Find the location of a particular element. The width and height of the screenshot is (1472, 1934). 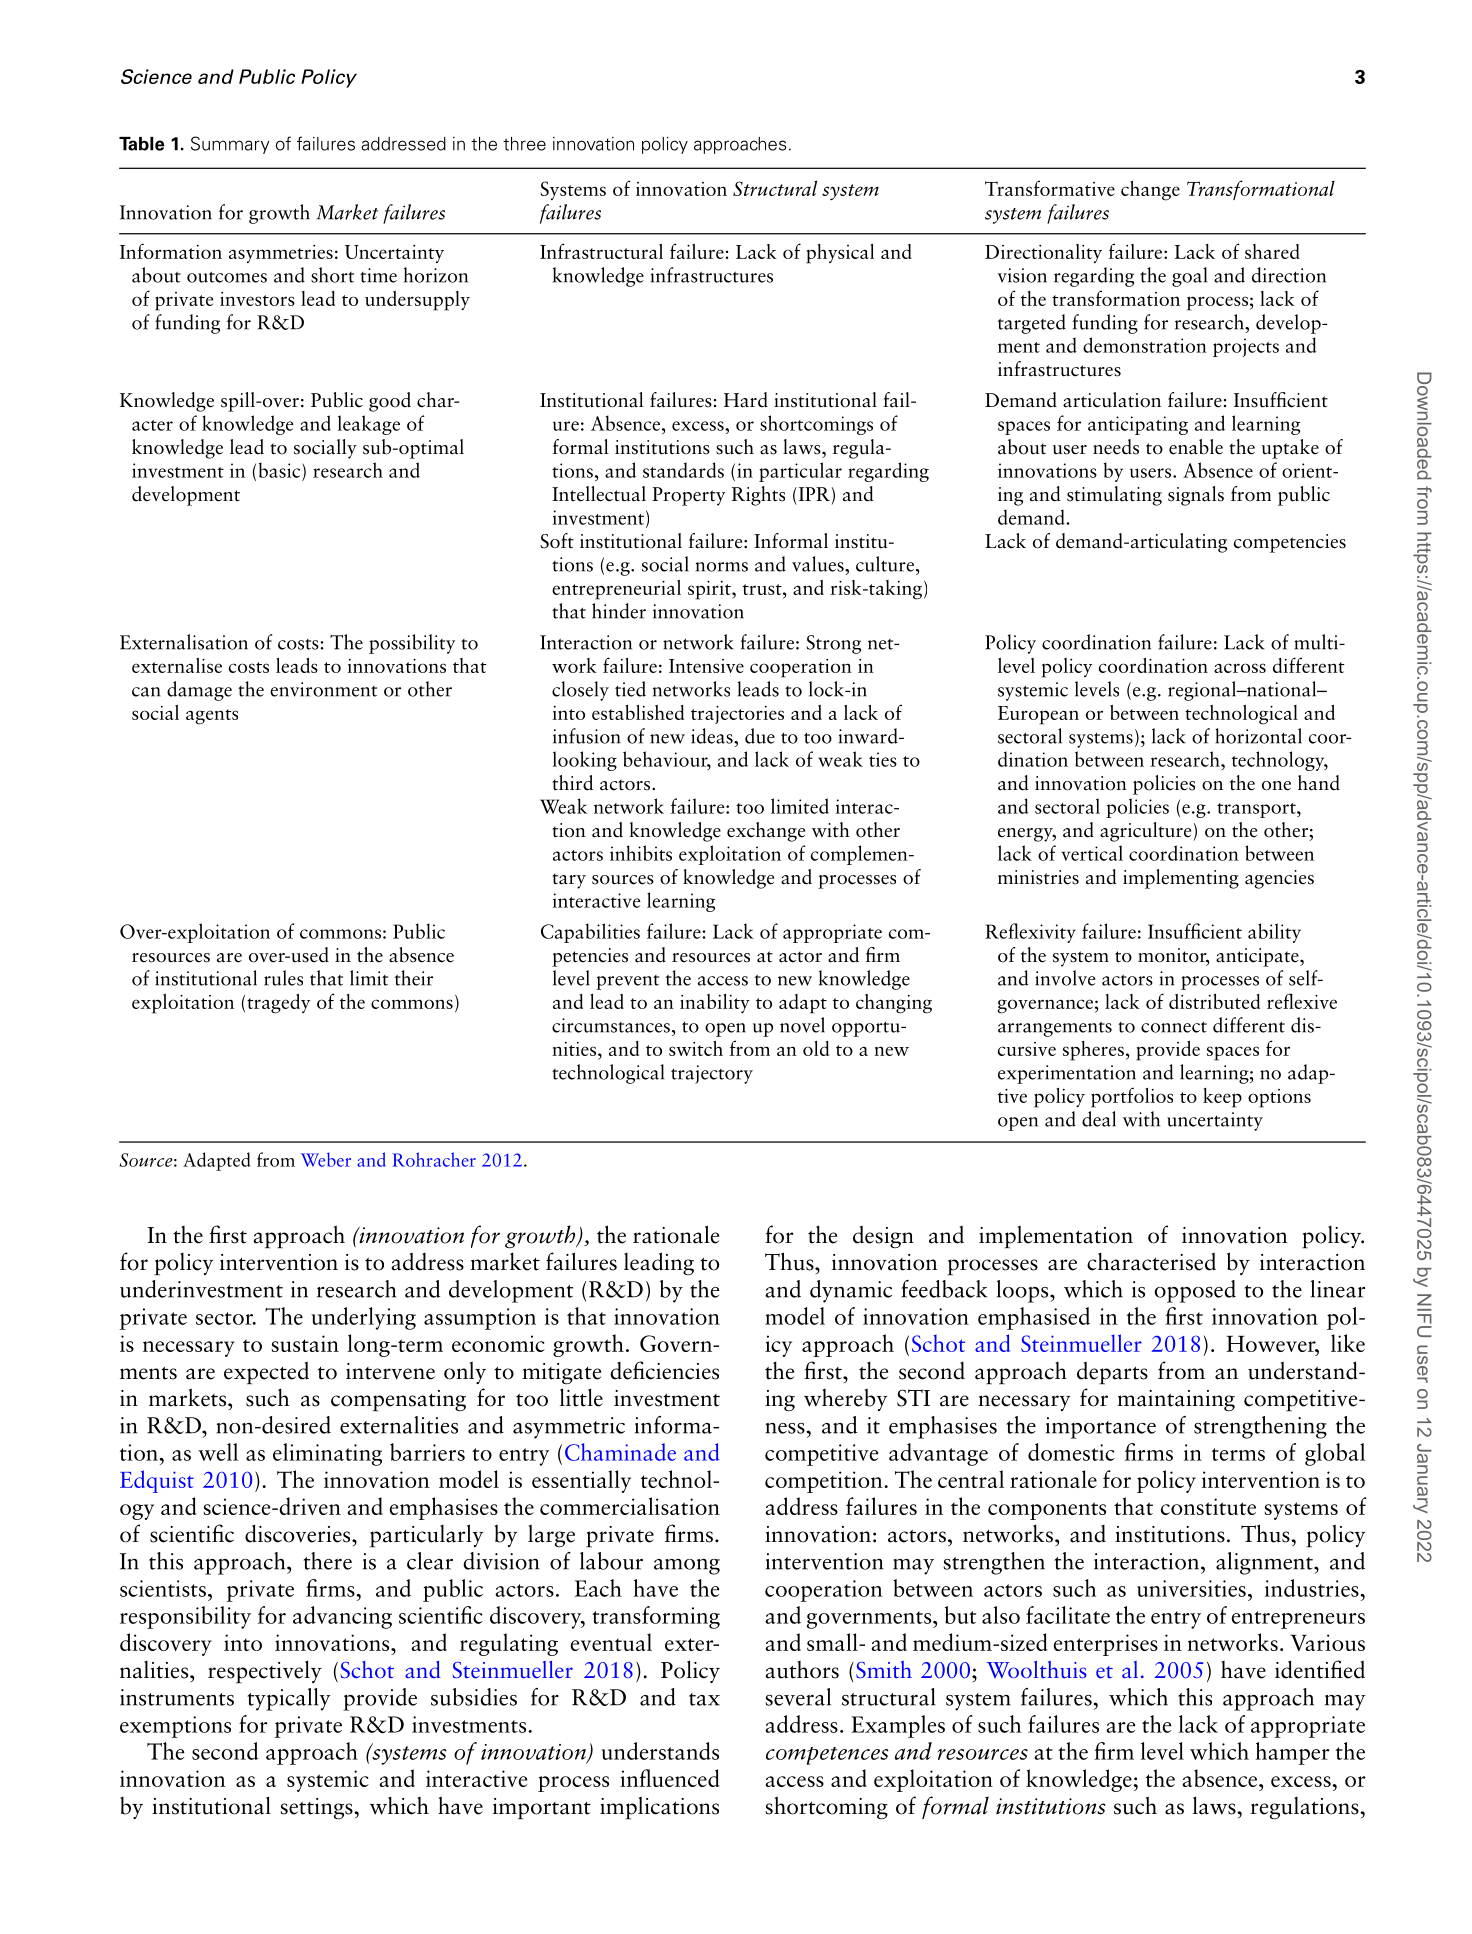

physical is located at coordinates (840, 254).
